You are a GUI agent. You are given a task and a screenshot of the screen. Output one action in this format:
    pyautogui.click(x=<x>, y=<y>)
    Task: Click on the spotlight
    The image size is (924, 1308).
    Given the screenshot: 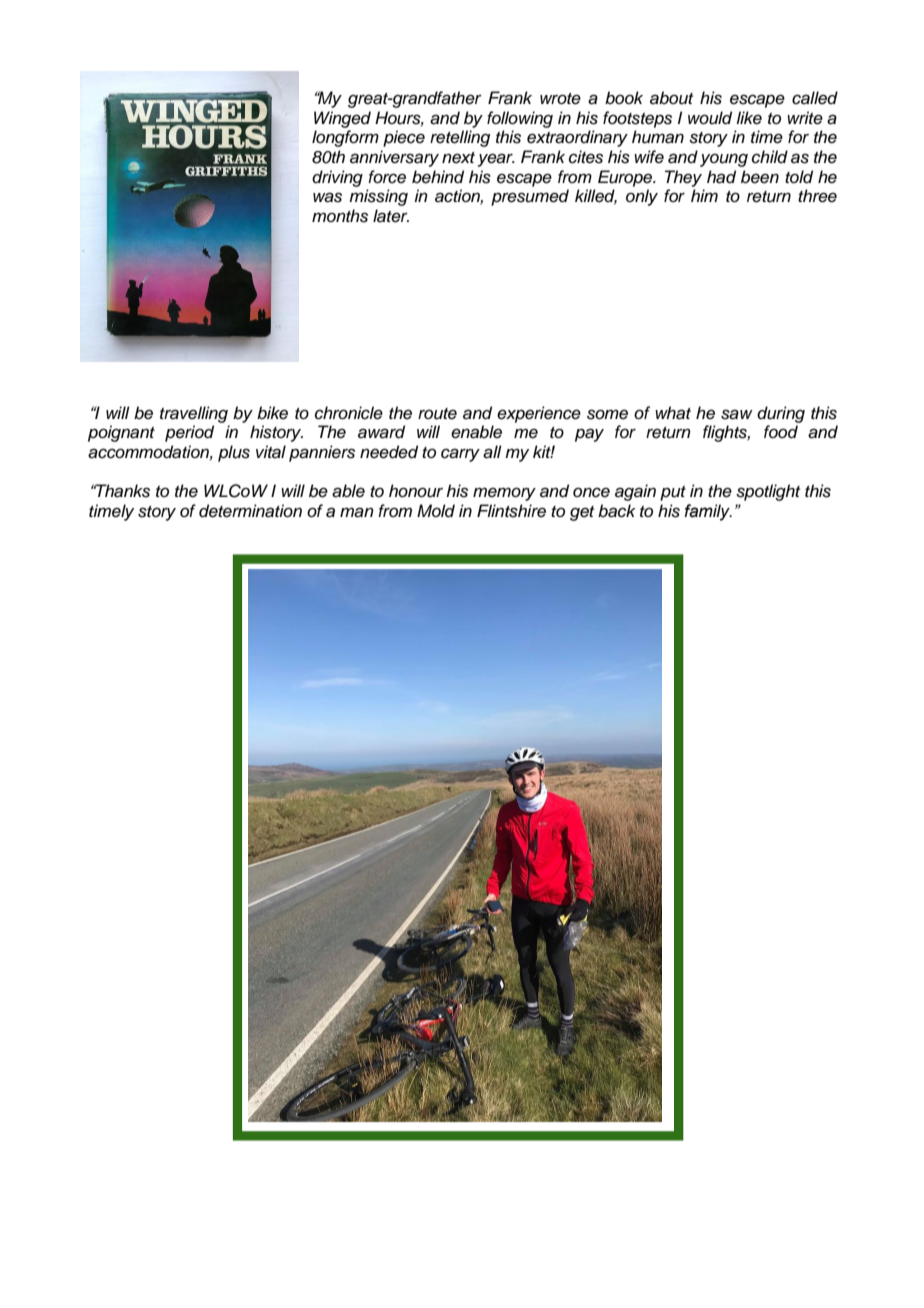 What is the action you would take?
    pyautogui.click(x=768, y=492)
